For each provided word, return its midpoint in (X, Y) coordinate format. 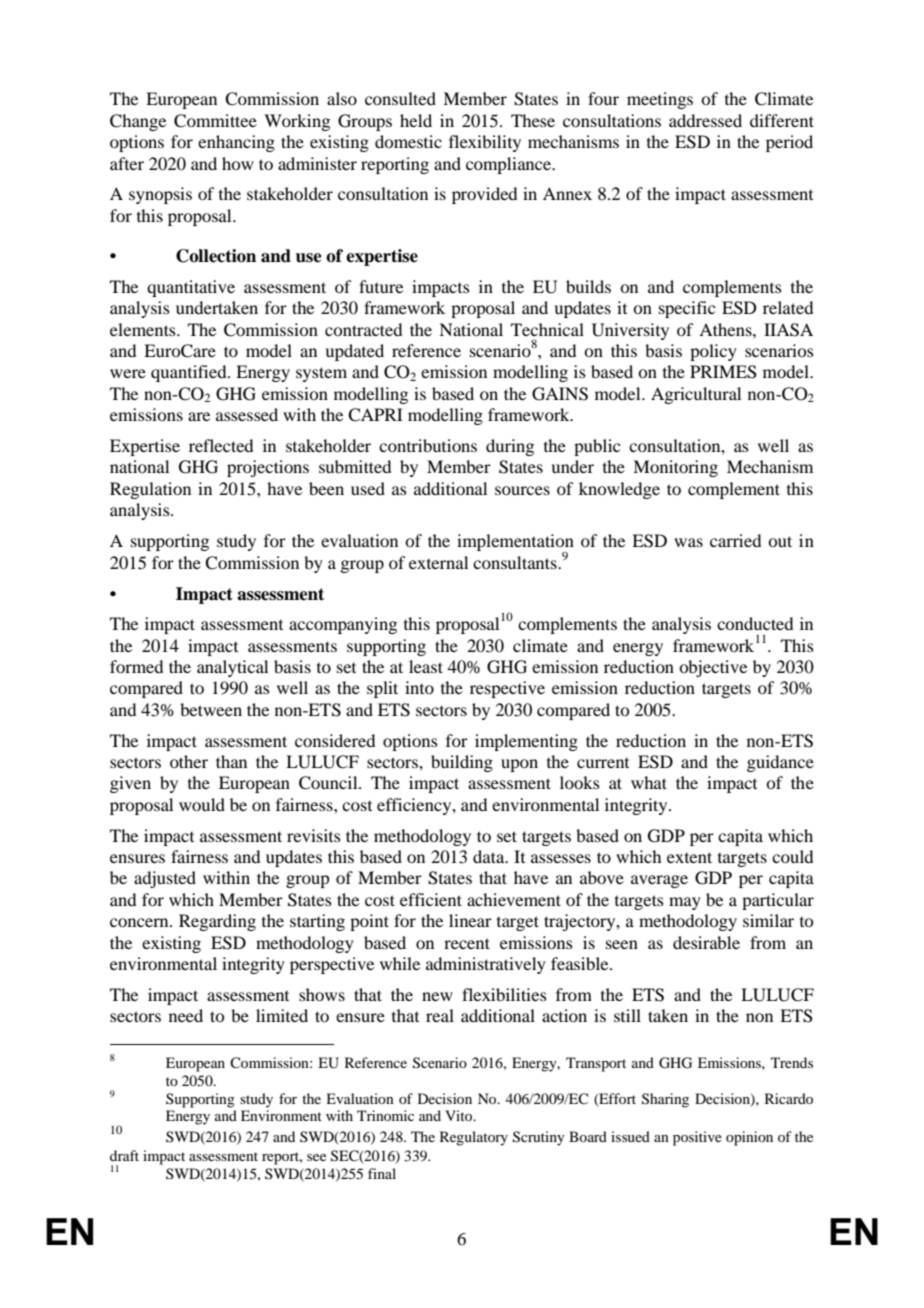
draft (124, 1155)
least (426, 666)
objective (713, 668)
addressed (705, 120)
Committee (215, 121)
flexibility (485, 143)
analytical (232, 668)
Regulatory (474, 1138)
